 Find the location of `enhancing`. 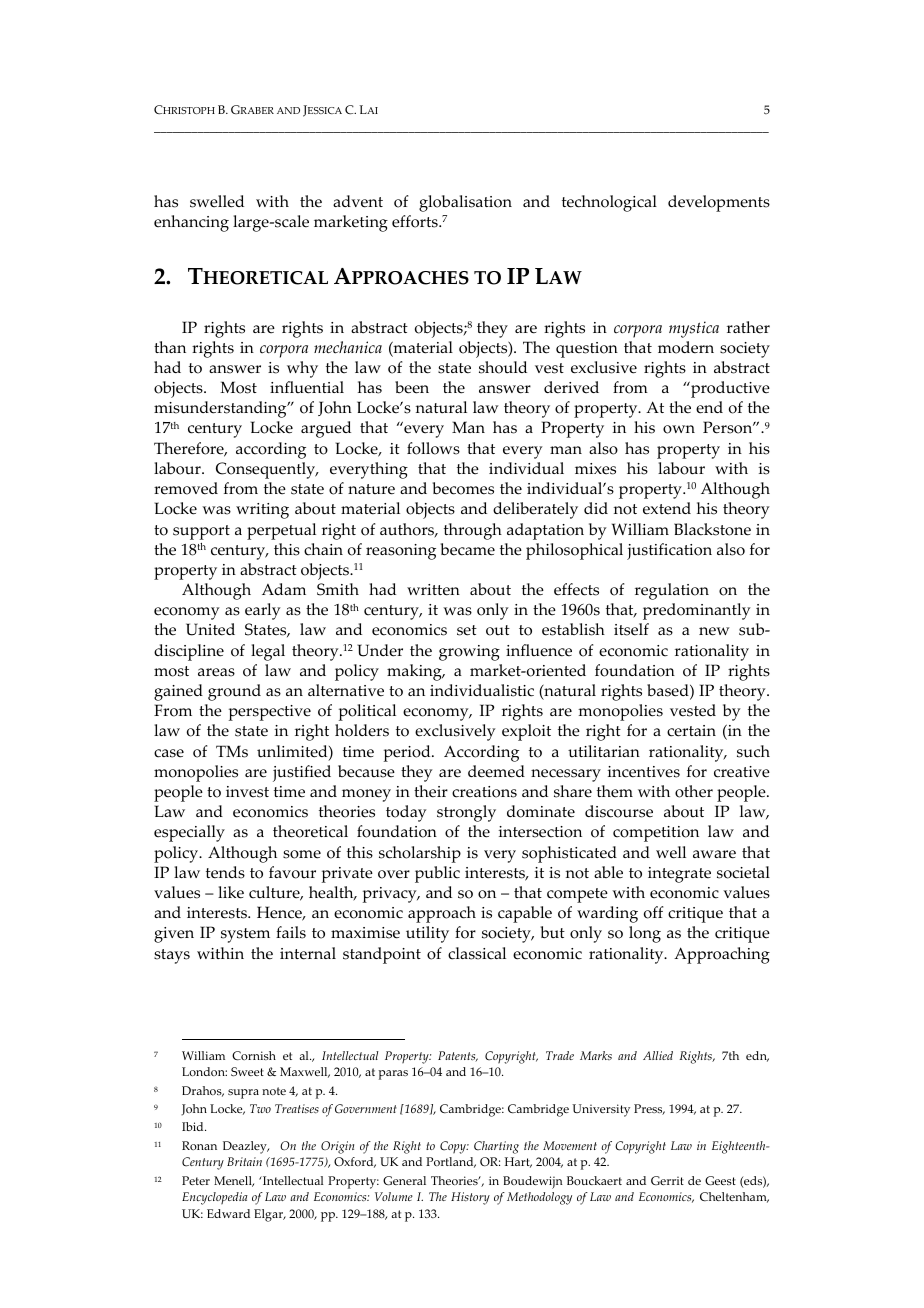

enhancing is located at coordinates (191, 223).
